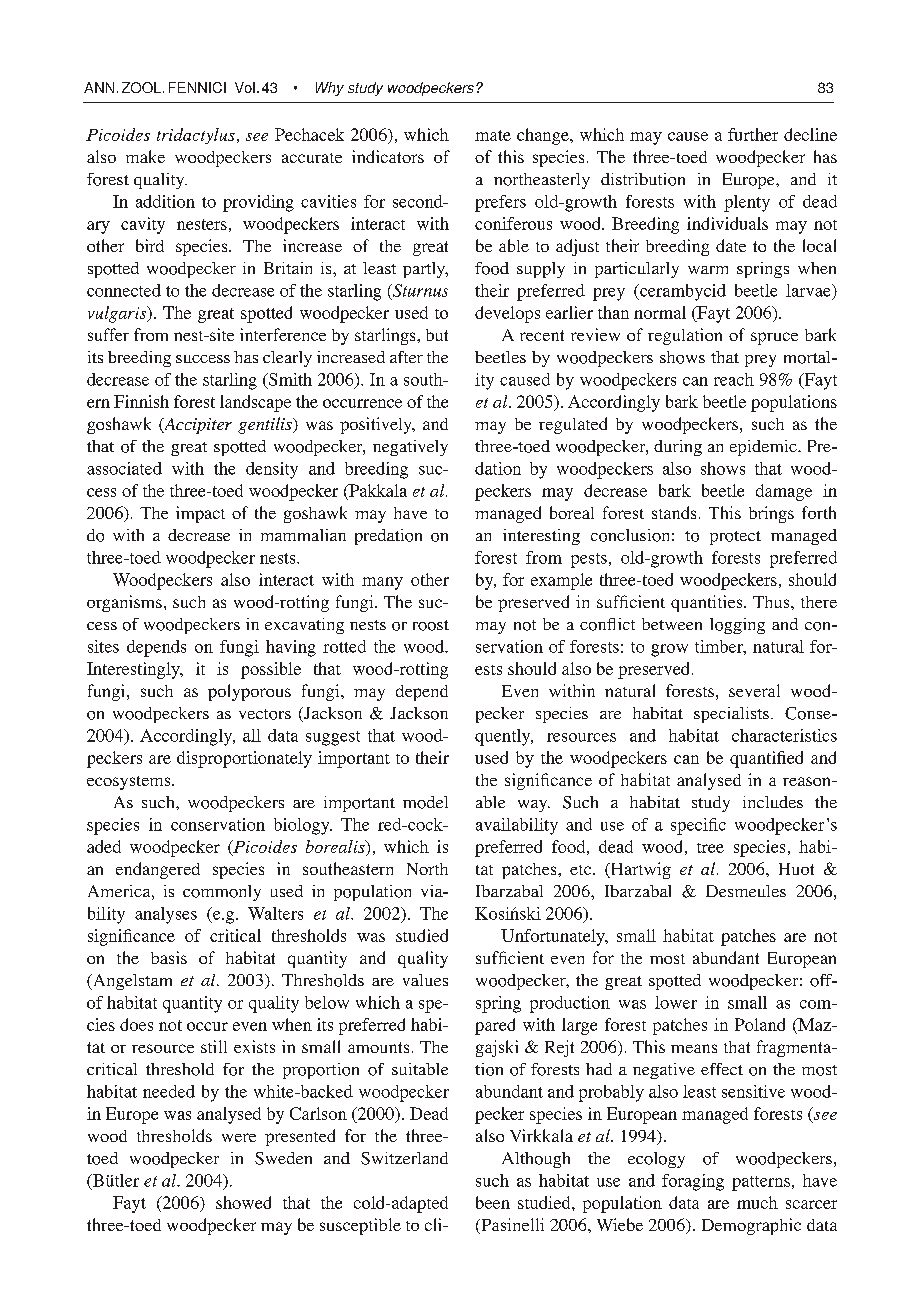 The image size is (924, 1314). What do you see at coordinates (425, 980) in the image?
I see `values` at bounding box center [425, 980].
